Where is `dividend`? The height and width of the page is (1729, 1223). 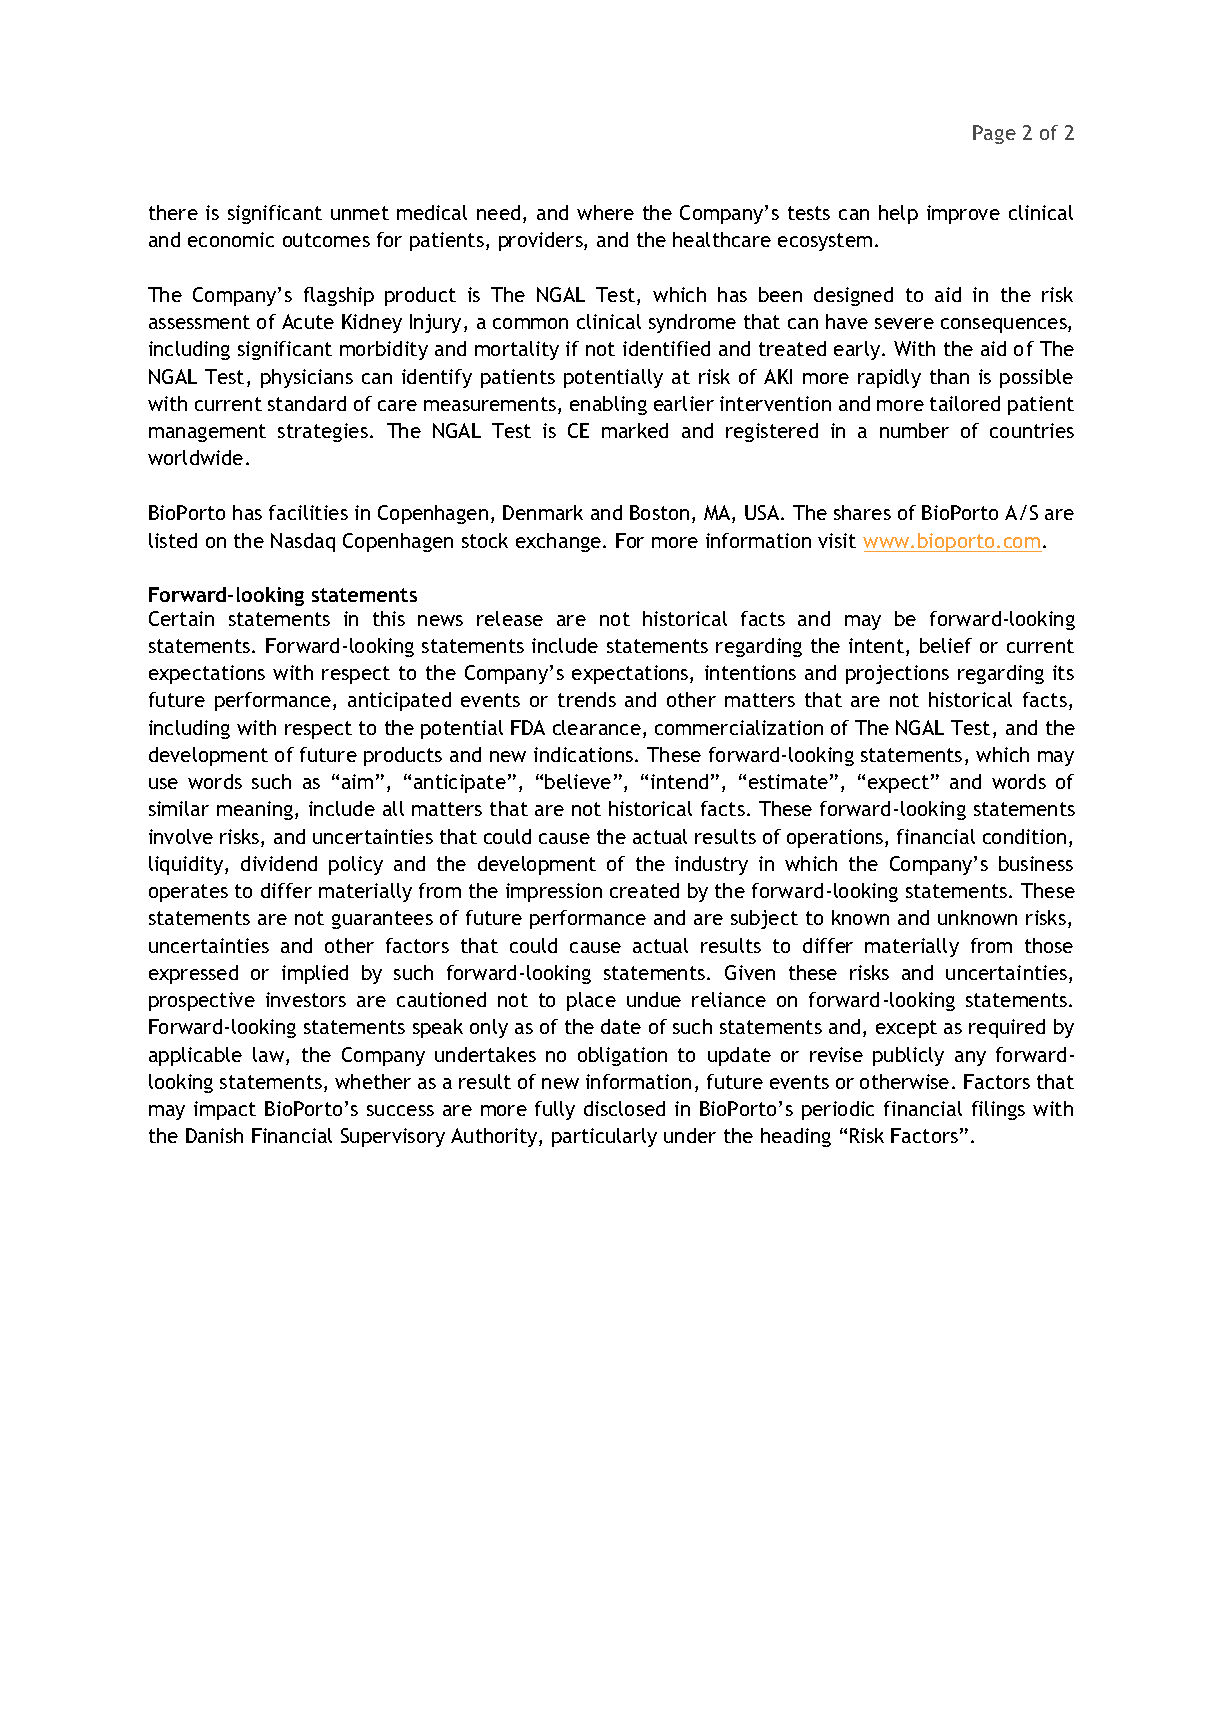
dividend is located at coordinates (279, 863).
